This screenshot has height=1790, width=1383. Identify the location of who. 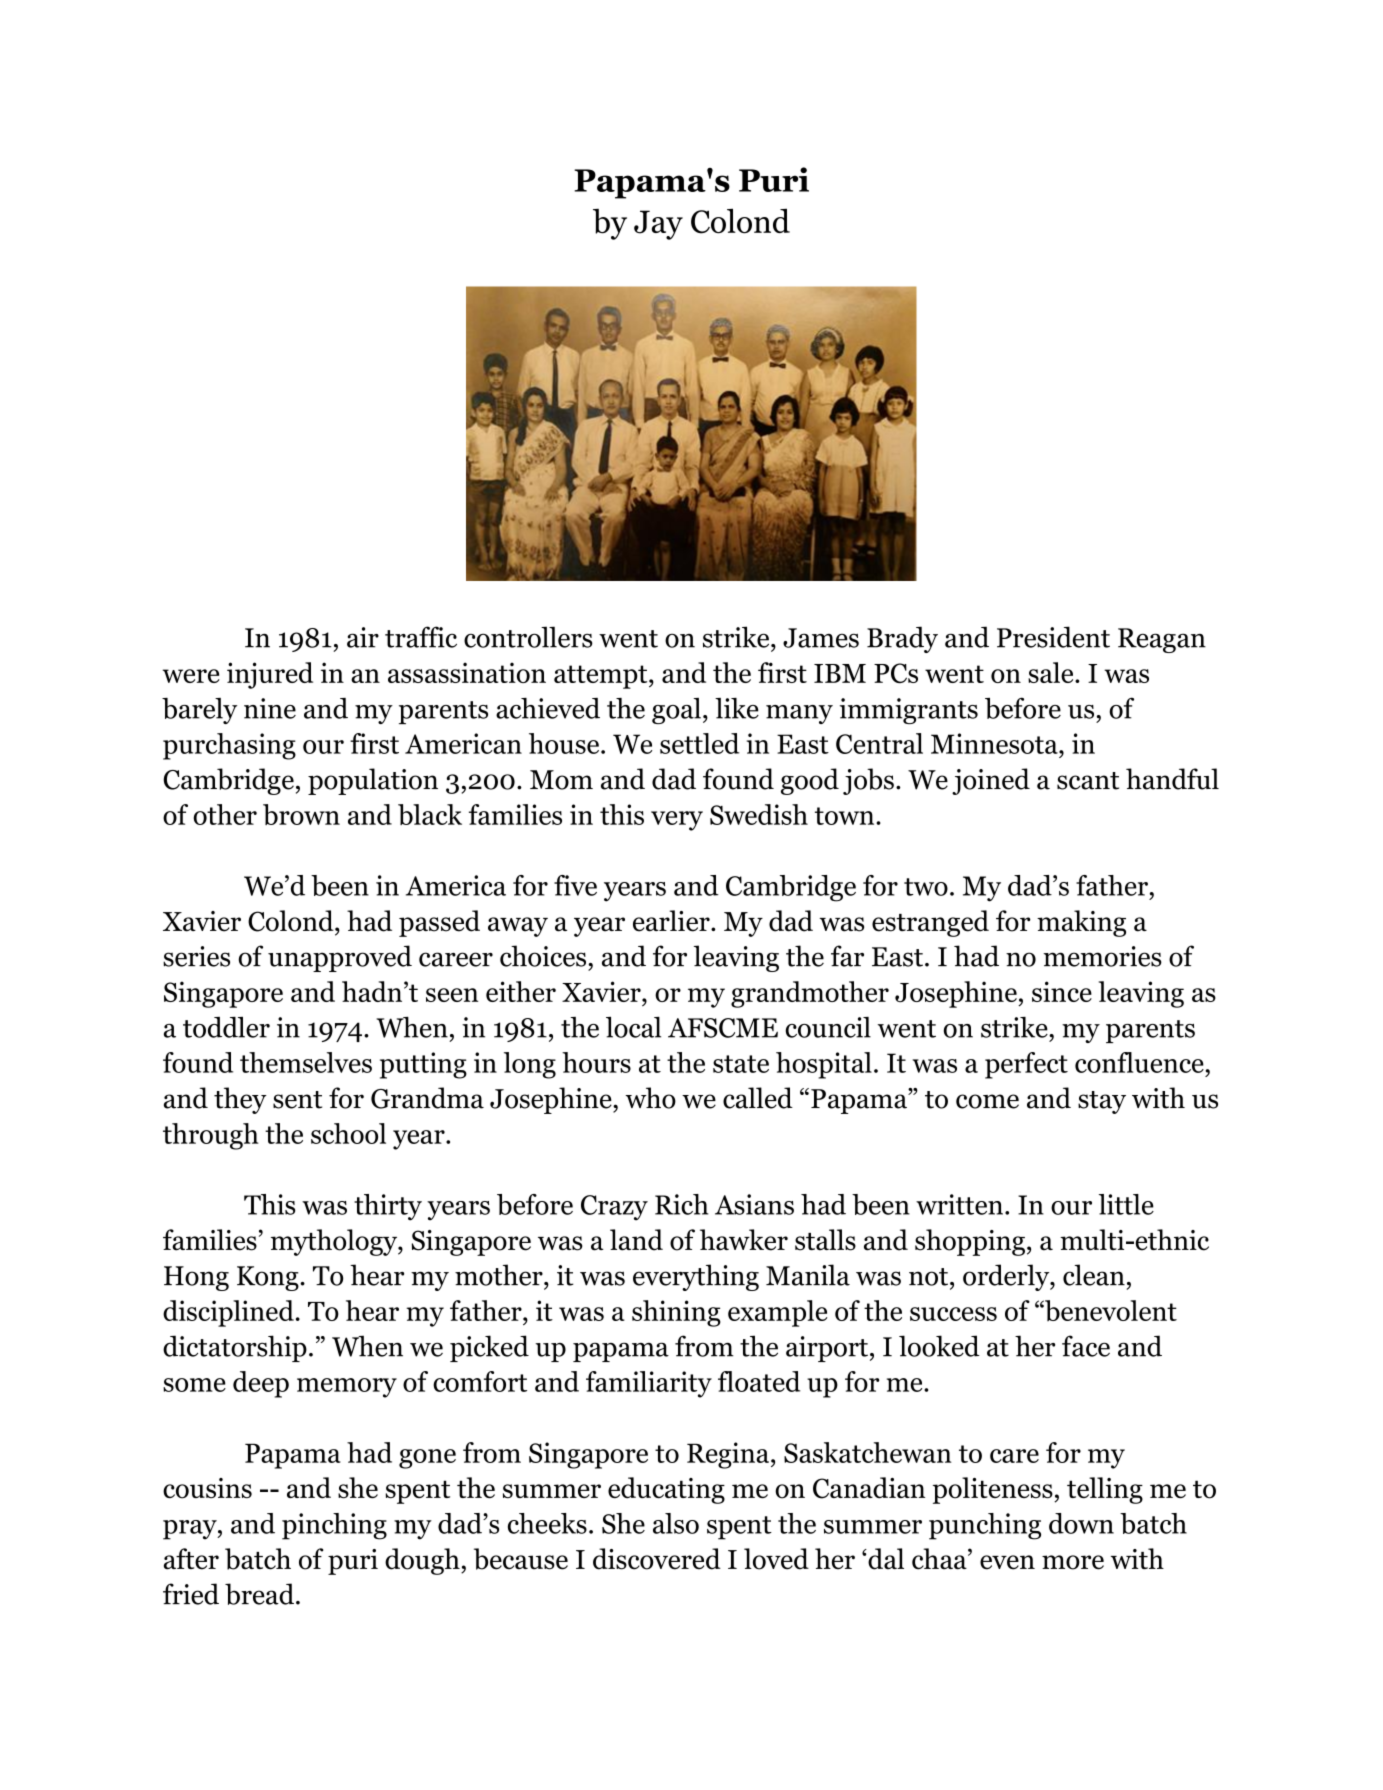
(650, 1098).
